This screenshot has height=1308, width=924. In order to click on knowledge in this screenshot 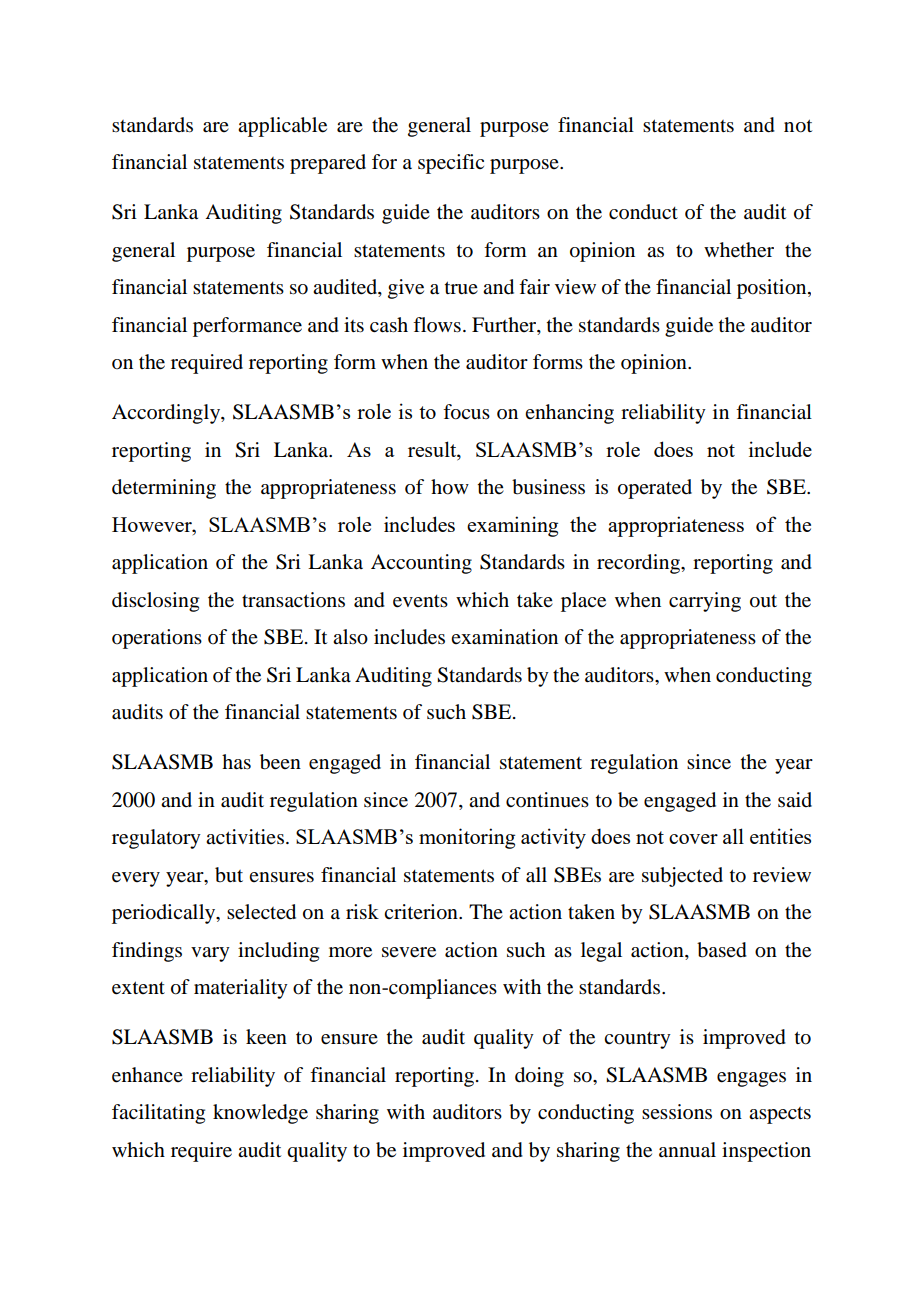, I will do `click(260, 1114)`.
